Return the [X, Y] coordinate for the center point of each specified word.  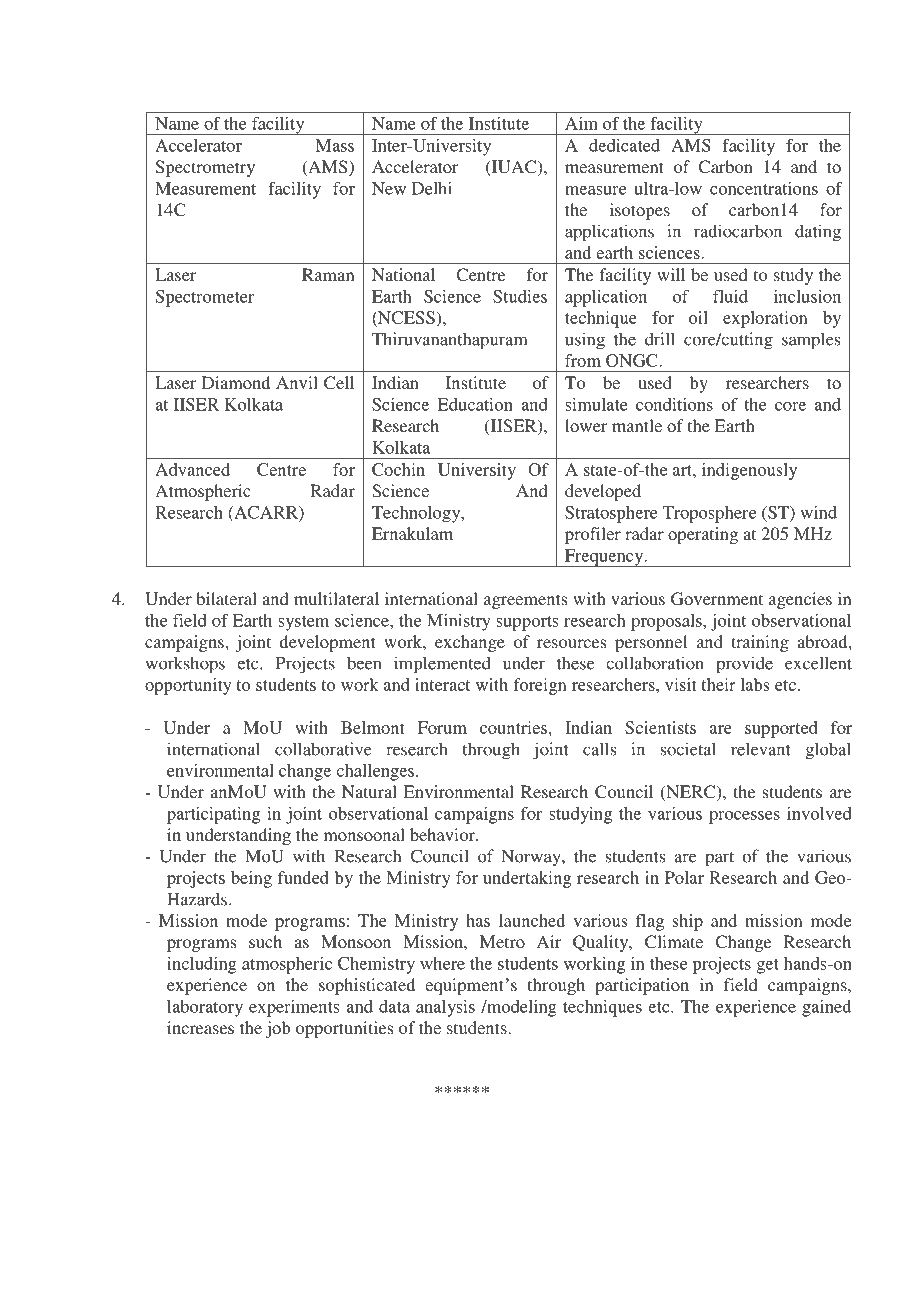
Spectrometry [205, 168]
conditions [674, 404]
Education [475, 404]
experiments [294, 1008]
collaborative [323, 749]
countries [513, 727]
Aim [581, 123]
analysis [445, 1008]
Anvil [297, 382]
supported [781, 729]
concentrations [764, 188]
